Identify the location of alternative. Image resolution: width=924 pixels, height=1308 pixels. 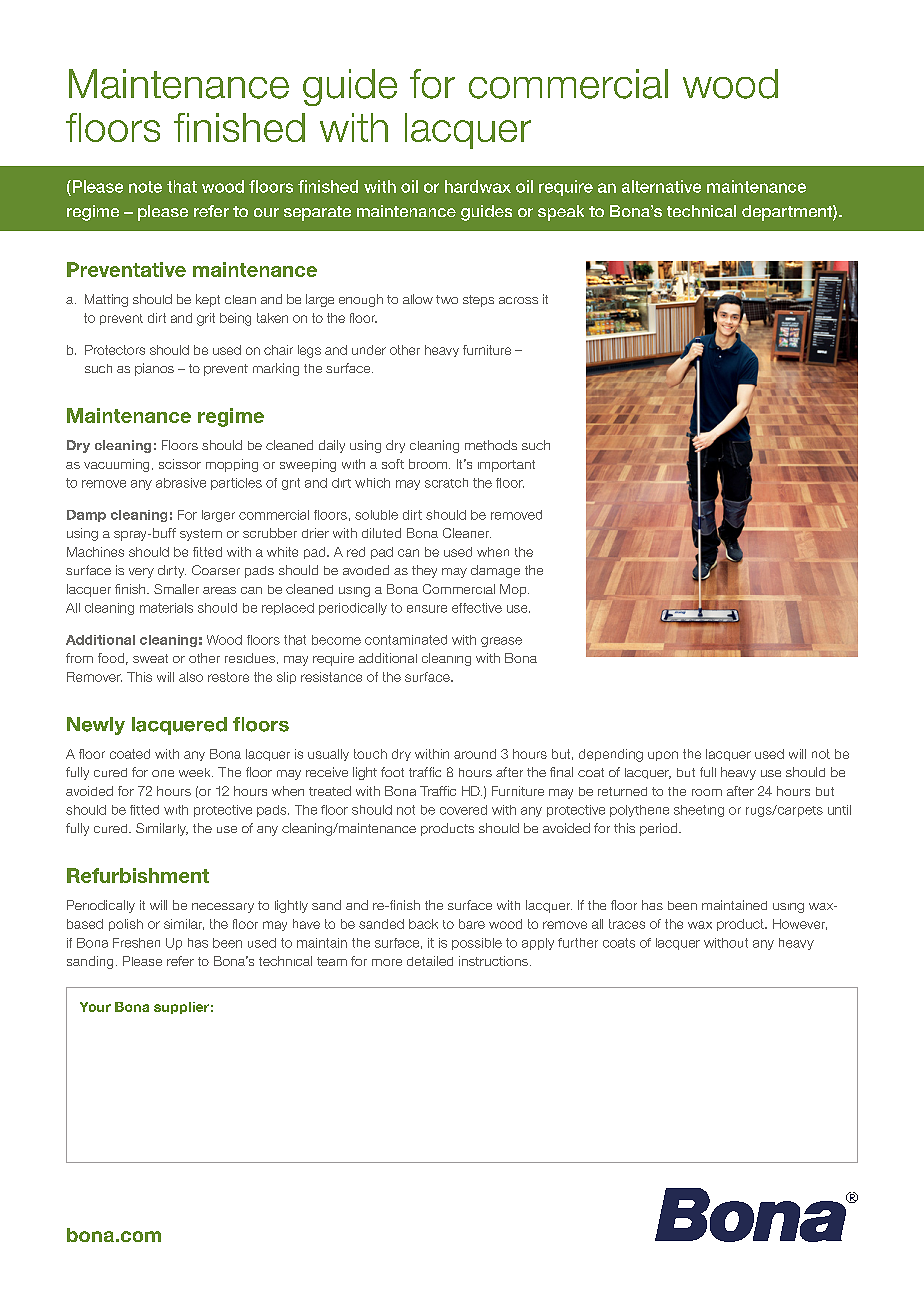
(661, 186).
